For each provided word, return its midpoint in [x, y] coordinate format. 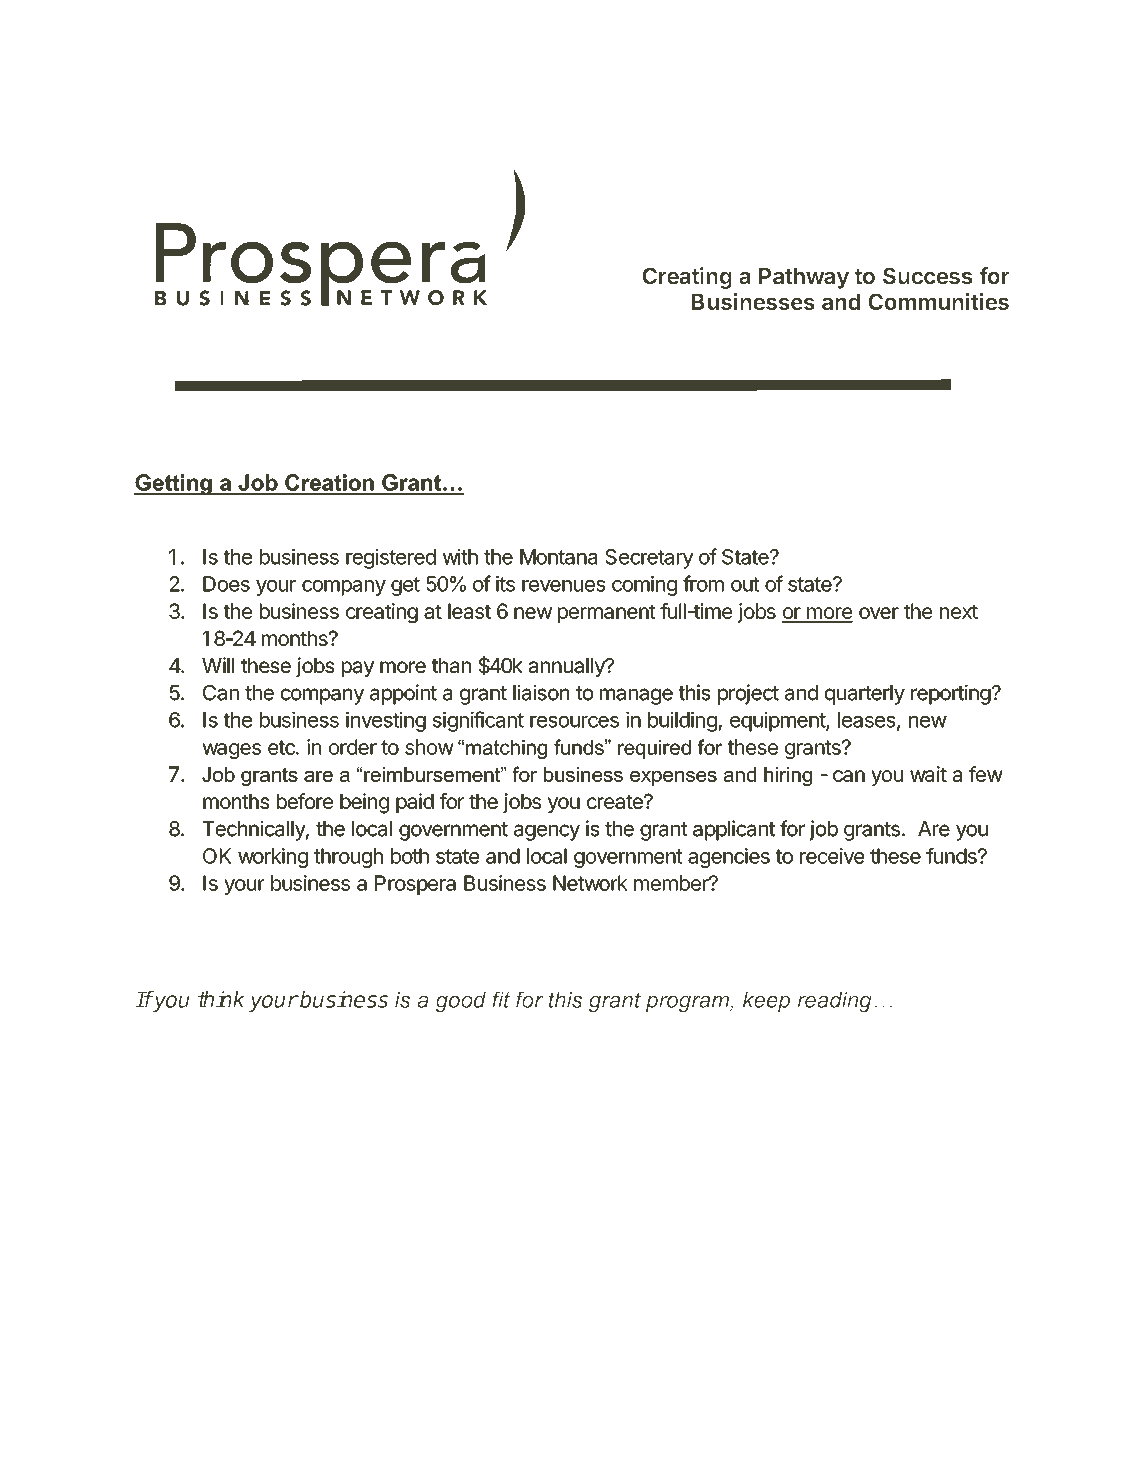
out [745, 584]
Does [226, 584]
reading [835, 1002]
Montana [558, 557]
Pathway [804, 278]
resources [574, 722]
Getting [174, 484]
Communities [938, 301]
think [221, 999]
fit [501, 999]
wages [231, 751]
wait [928, 774]
